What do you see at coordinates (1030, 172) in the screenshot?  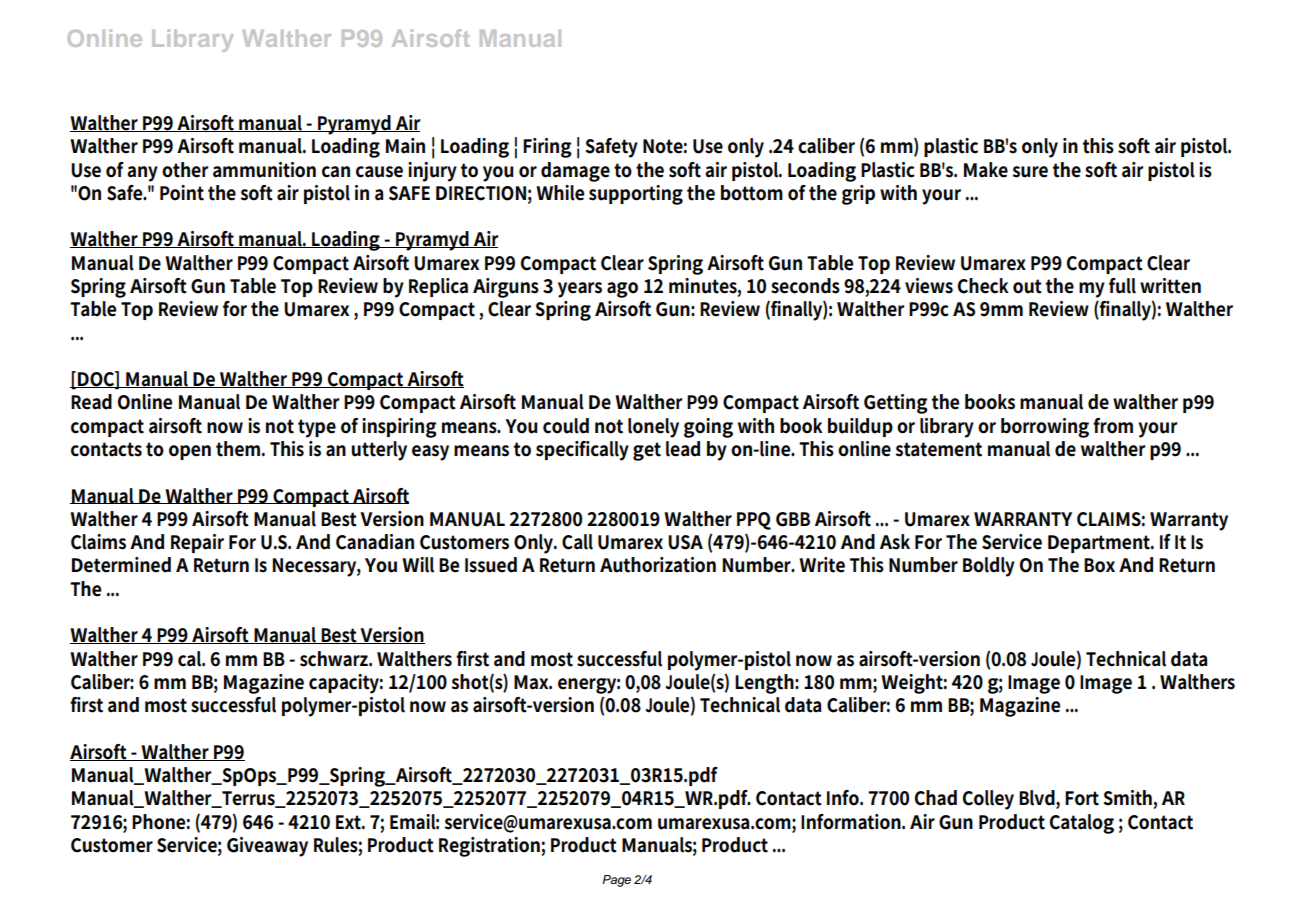 I see `sure` at bounding box center [1030, 172].
